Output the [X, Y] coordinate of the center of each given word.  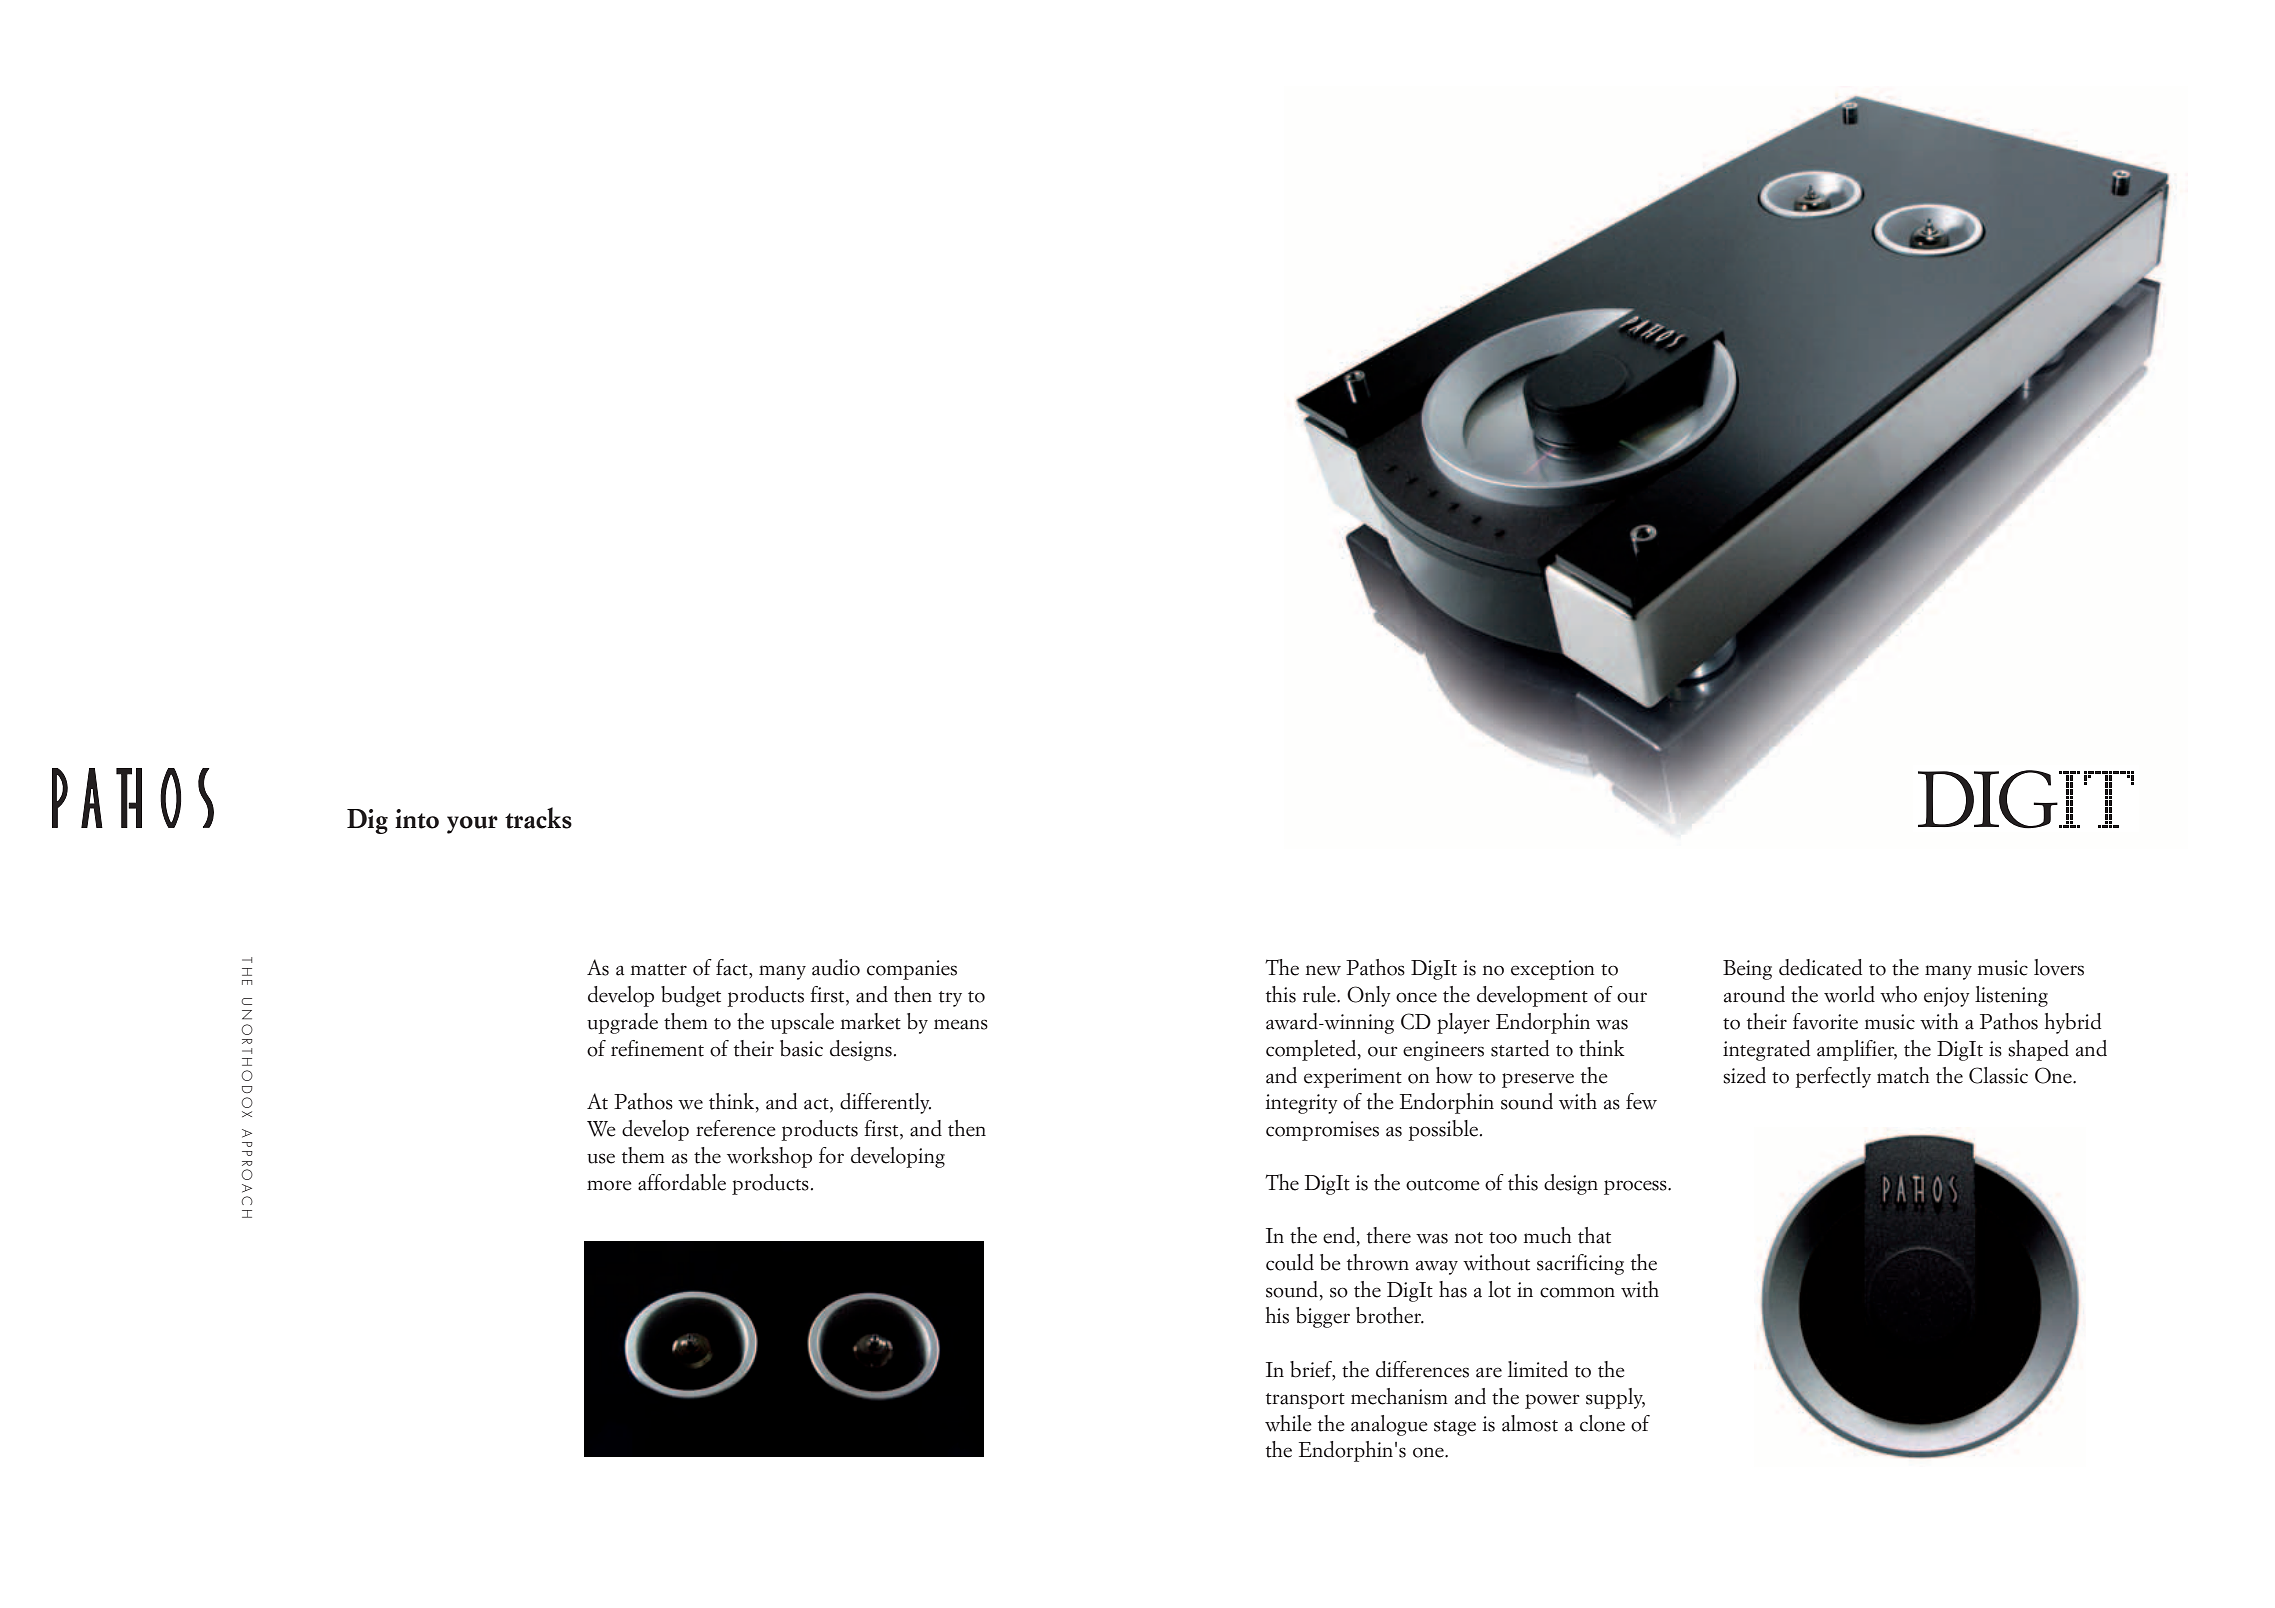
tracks [538, 818]
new [1323, 970]
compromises [1322, 1131]
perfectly [1833, 1077]
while [1288, 1423]
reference [736, 1128]
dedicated [1820, 967]
